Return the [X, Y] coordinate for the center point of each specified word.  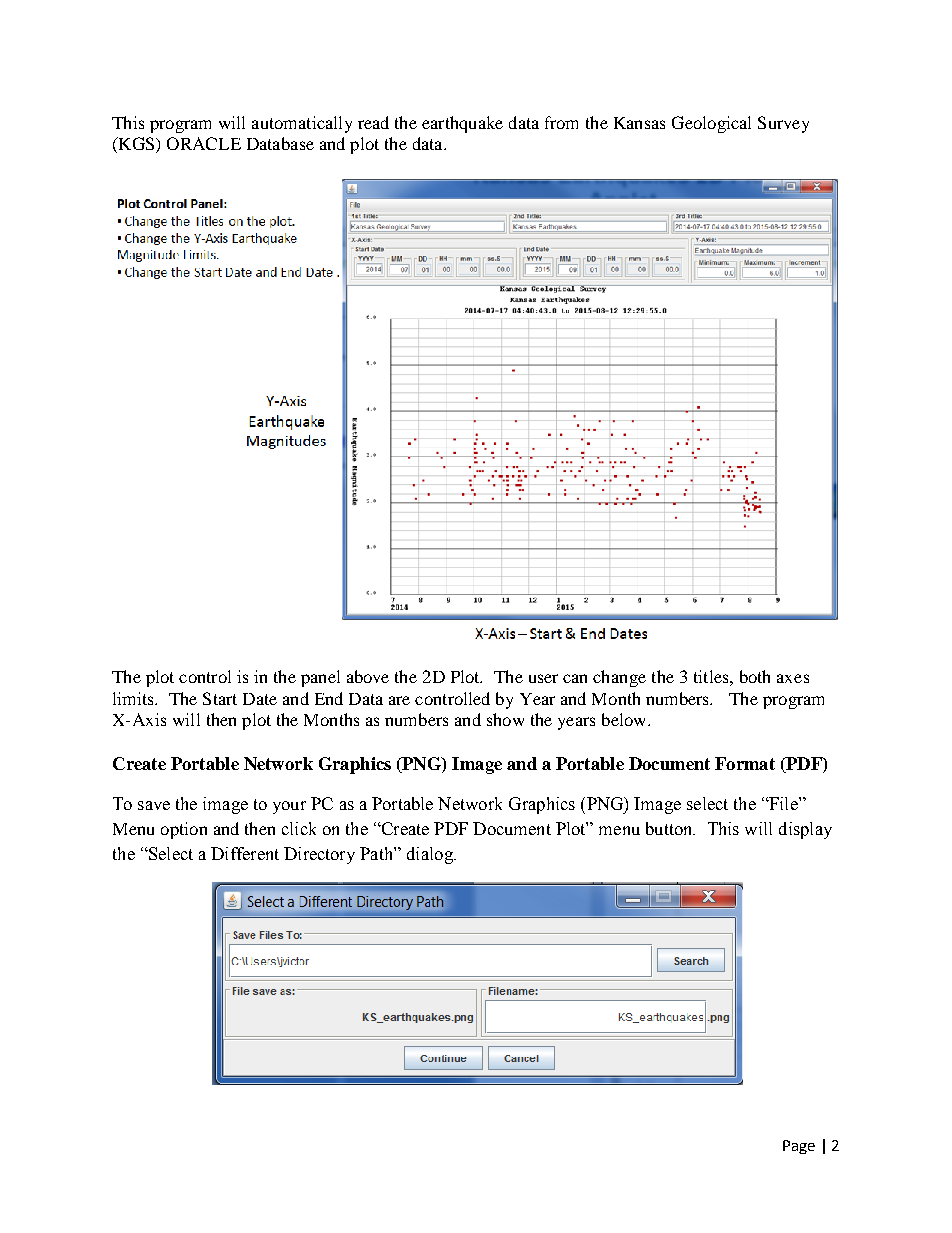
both [755, 676]
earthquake [462, 124]
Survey [783, 124]
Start [220, 698]
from [561, 122]
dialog [431, 855]
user [543, 678]
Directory [319, 855]
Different [245, 853]
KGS [136, 145]
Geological [711, 124]
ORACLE [204, 143]
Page [799, 1147]
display [805, 830]
